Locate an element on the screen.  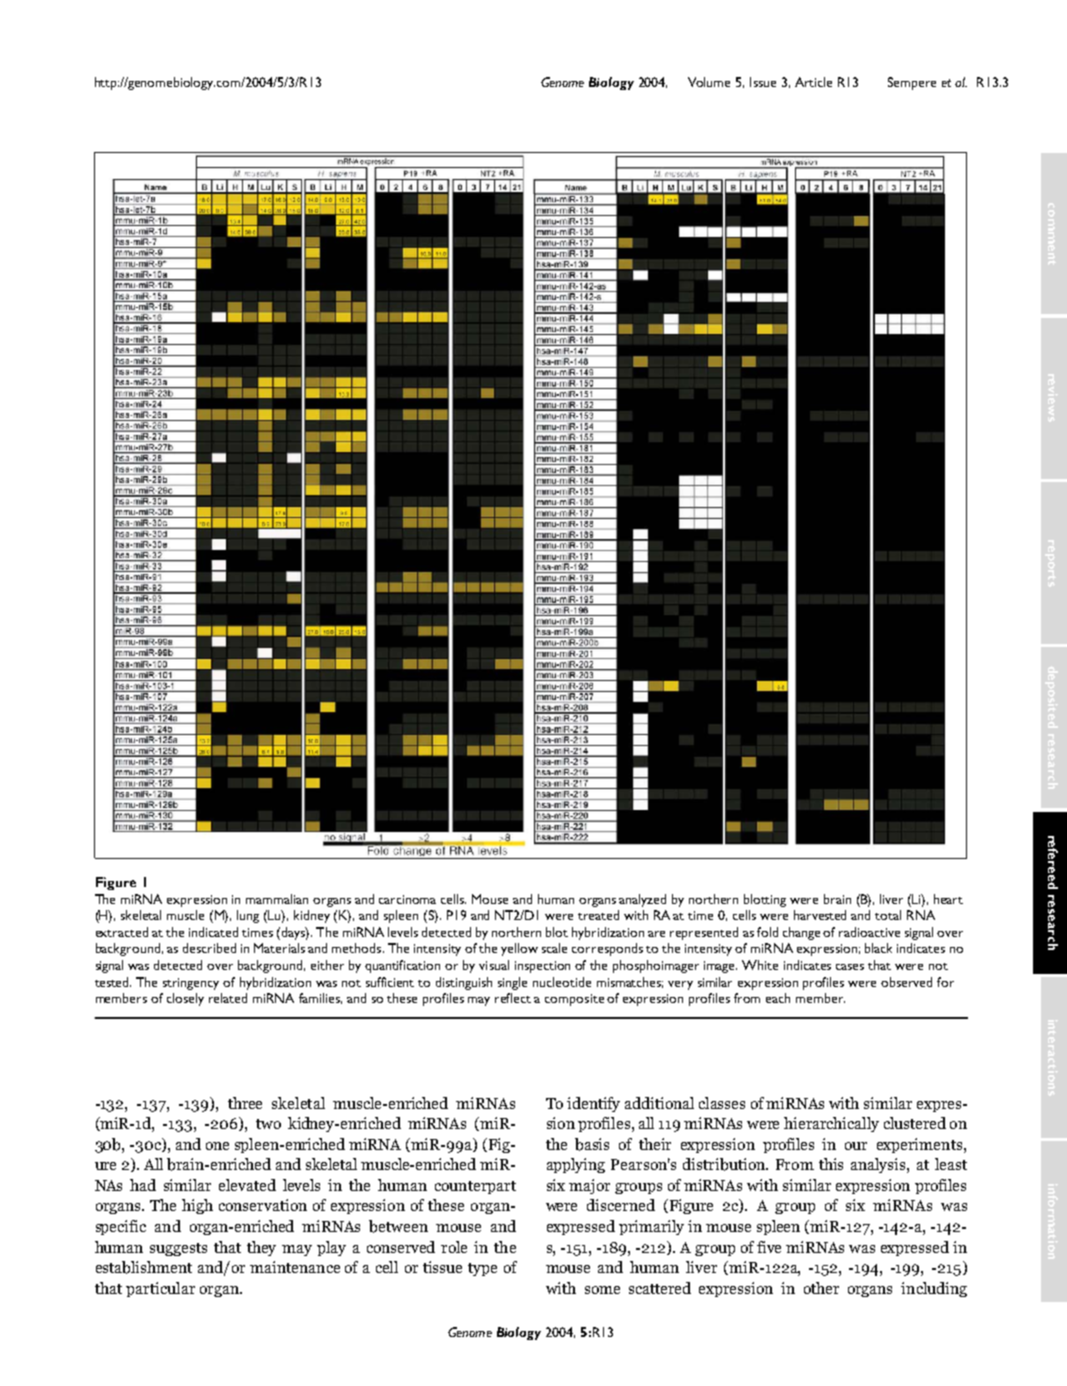
lung is located at coordinates (248, 916).
